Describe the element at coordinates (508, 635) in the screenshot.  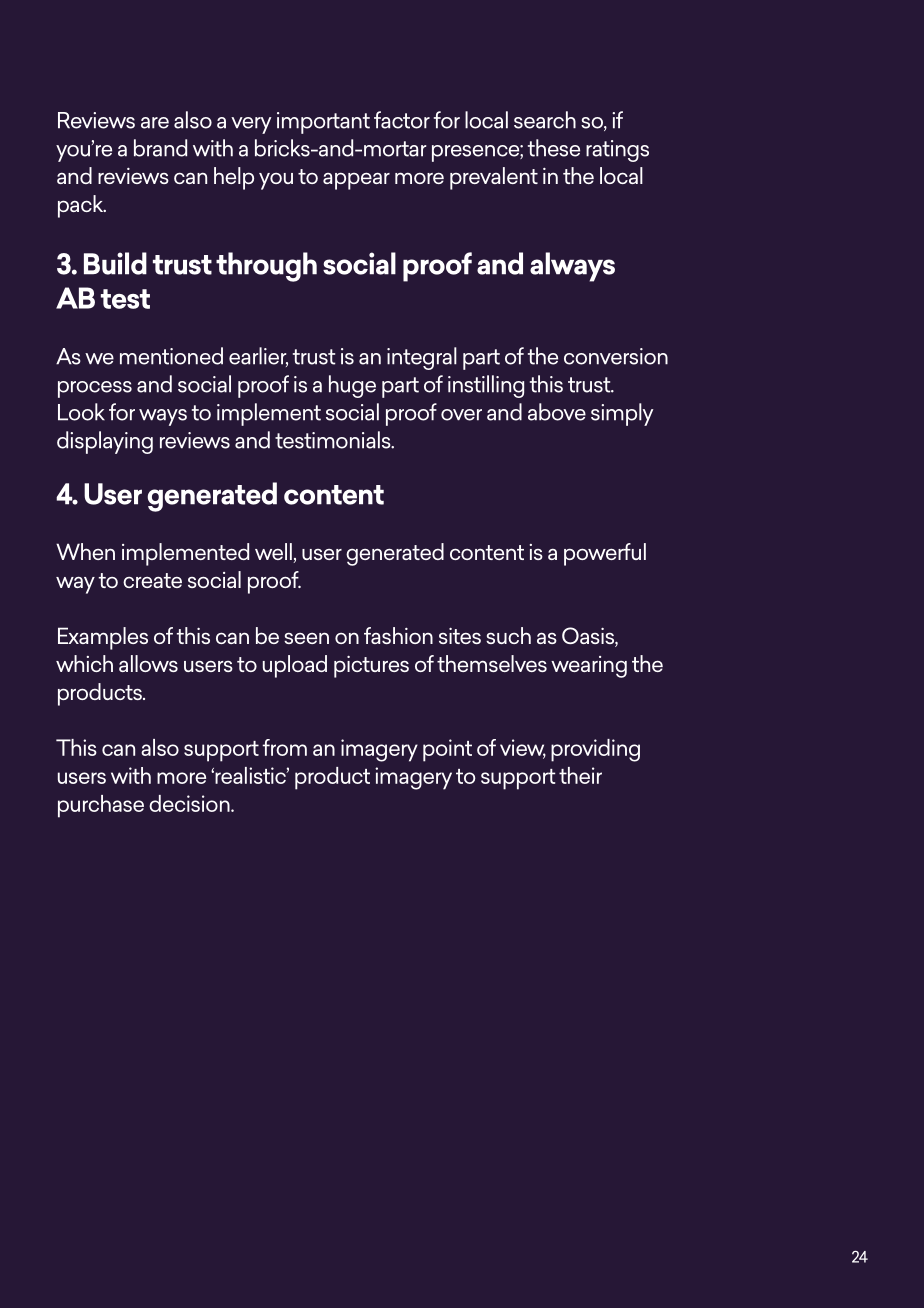
I see `such` at that location.
